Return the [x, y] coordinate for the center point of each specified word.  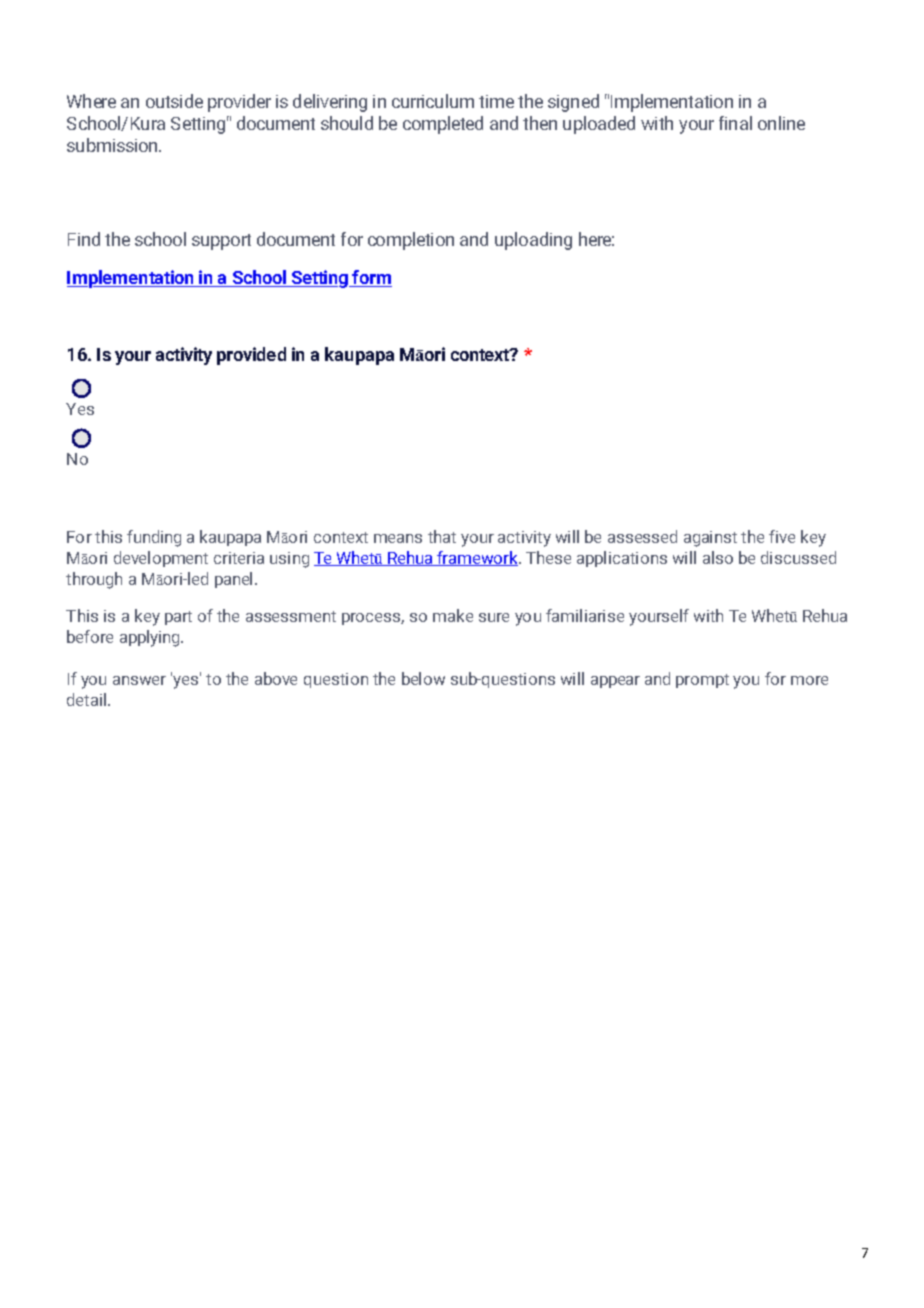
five [782, 536]
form [371, 278]
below [423, 678]
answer [139, 680]
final [735, 123]
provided [251, 356]
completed [443, 125]
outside [174, 101]
